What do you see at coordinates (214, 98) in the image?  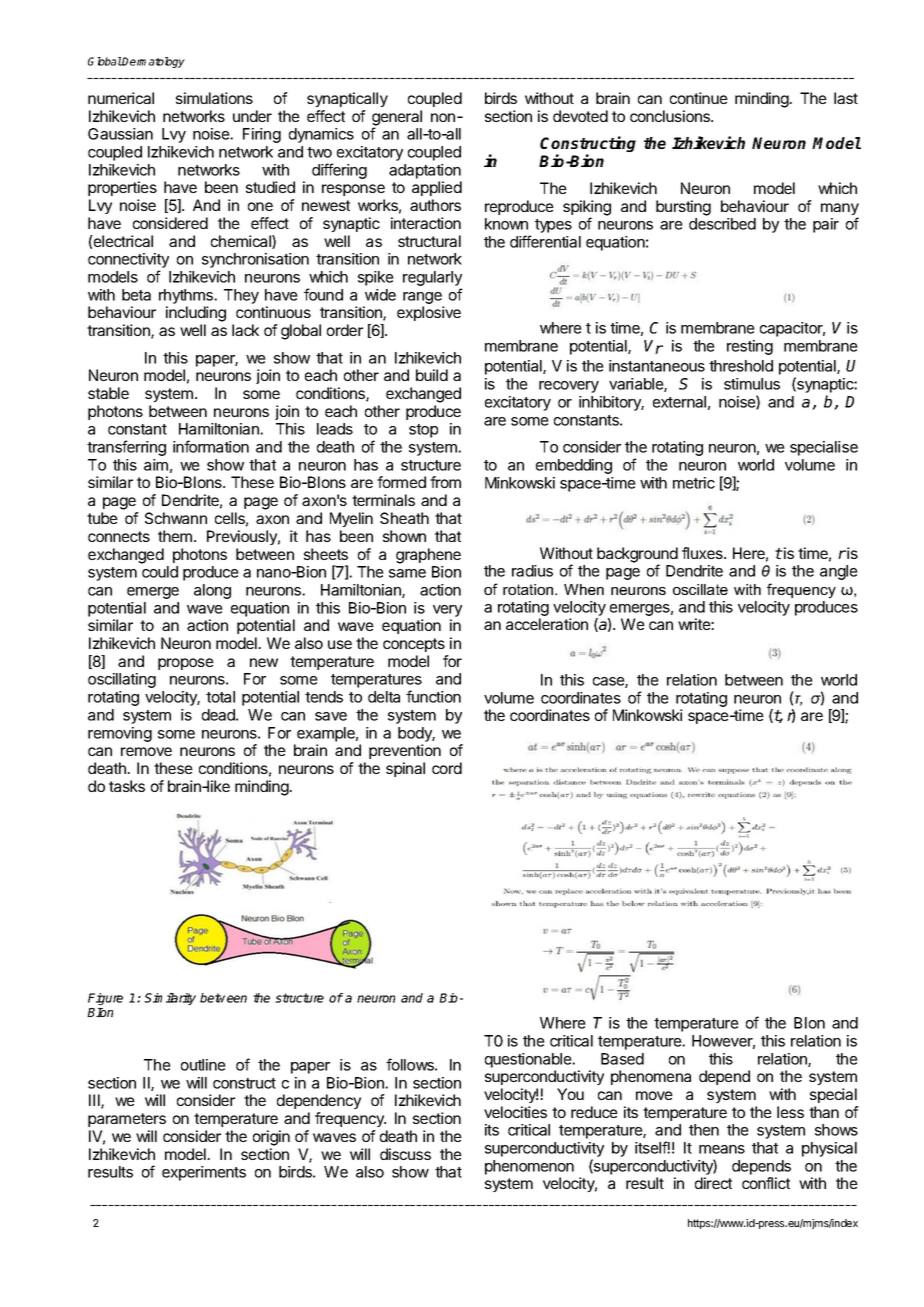 I see `simulations` at bounding box center [214, 98].
